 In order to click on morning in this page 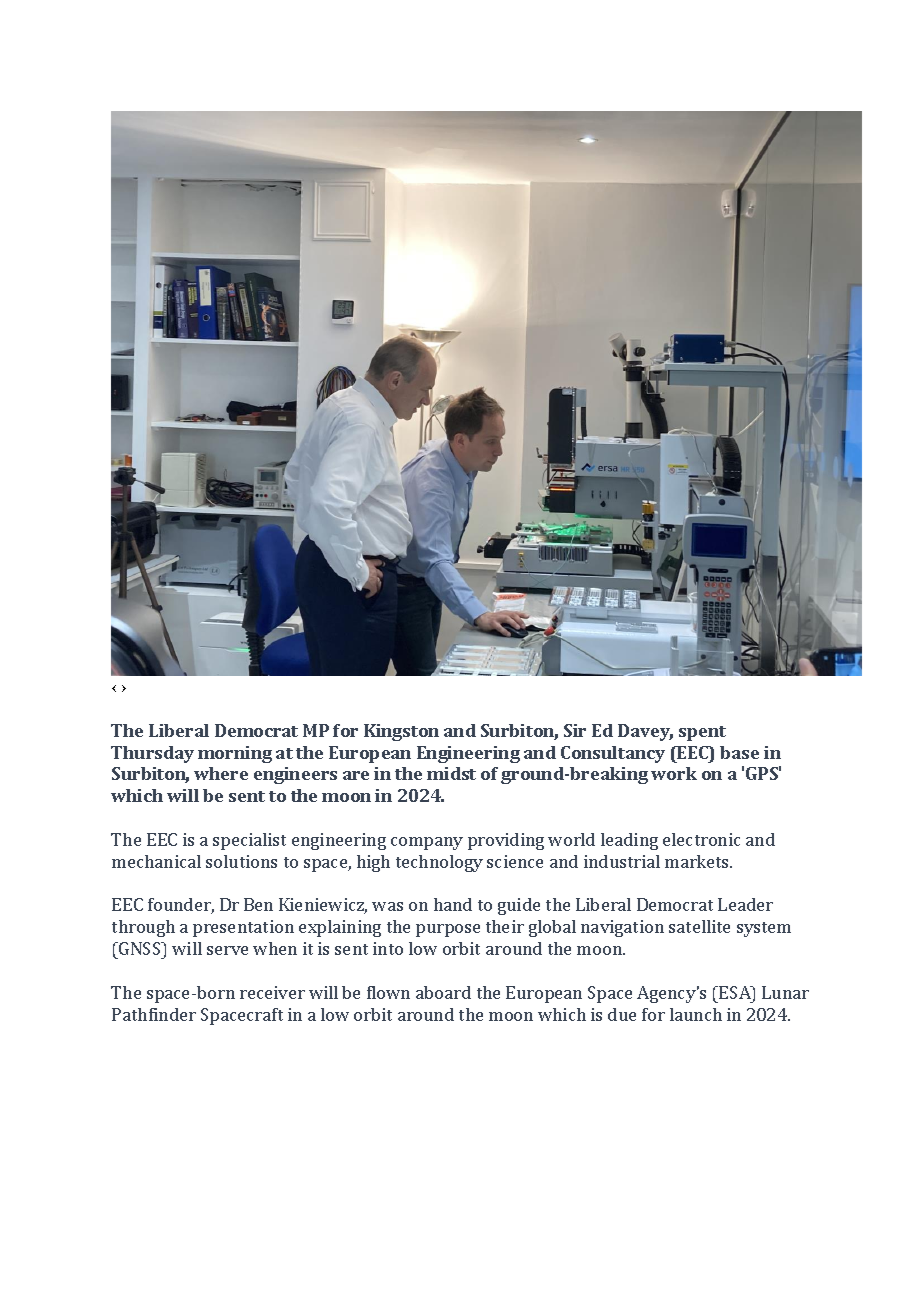, I will do `click(235, 754)`.
